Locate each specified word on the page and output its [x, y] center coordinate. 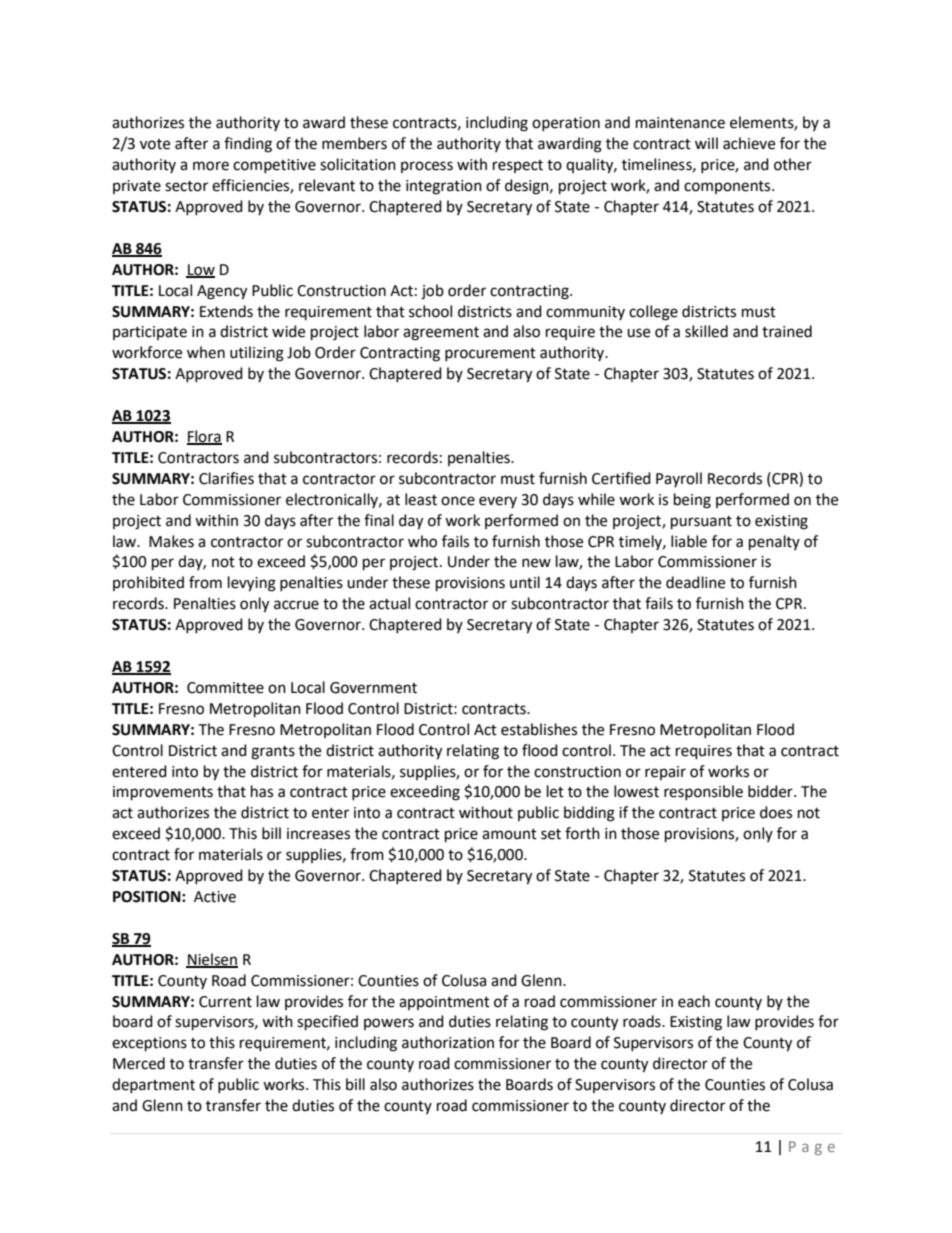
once [458, 501]
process [427, 167]
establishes [539, 729]
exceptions [149, 1044]
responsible [703, 792]
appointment [444, 1003]
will [706, 143]
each [694, 1001]
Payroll [679, 479]
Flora [204, 437]
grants [273, 753]
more [211, 166]
